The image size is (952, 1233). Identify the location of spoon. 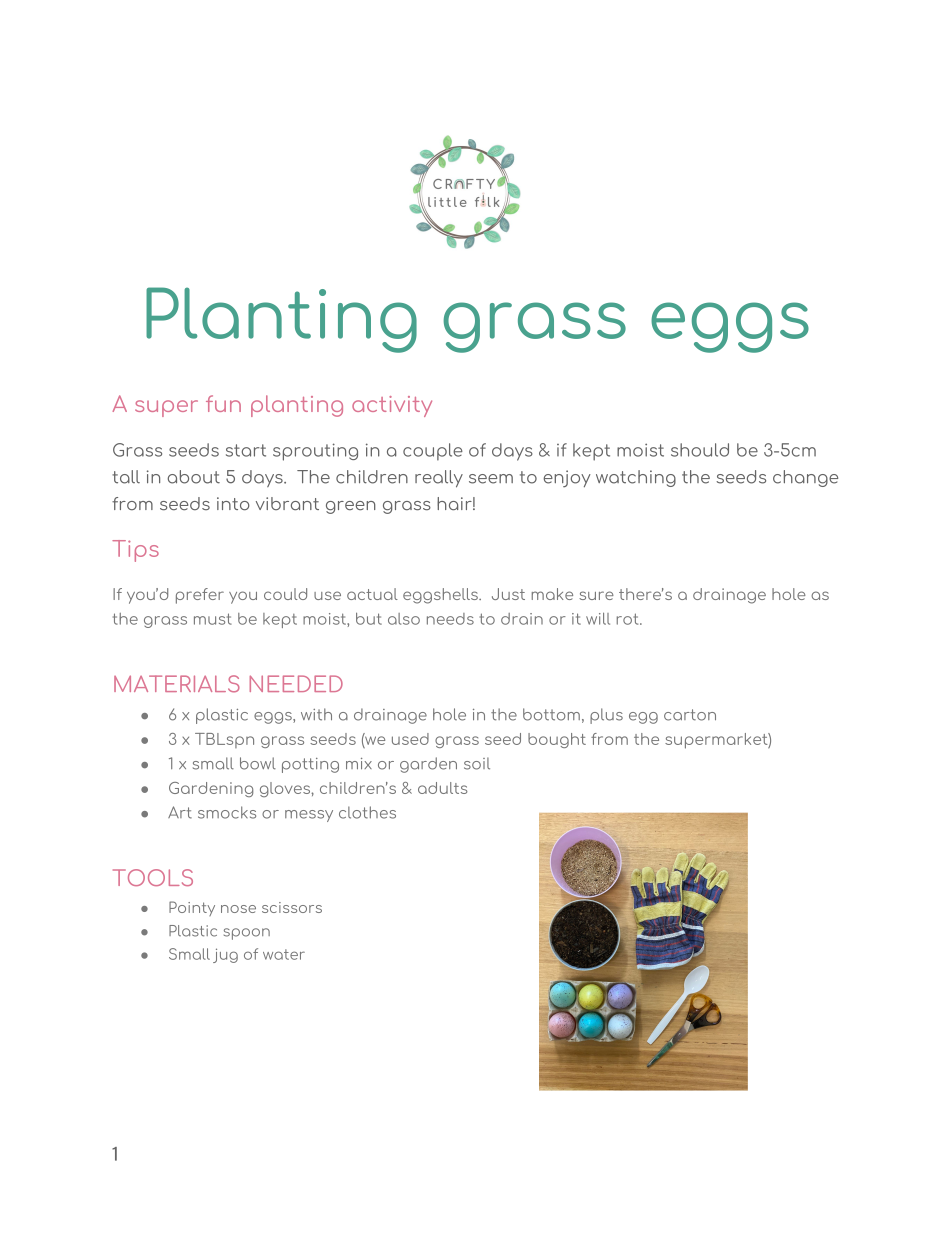
(247, 934).
